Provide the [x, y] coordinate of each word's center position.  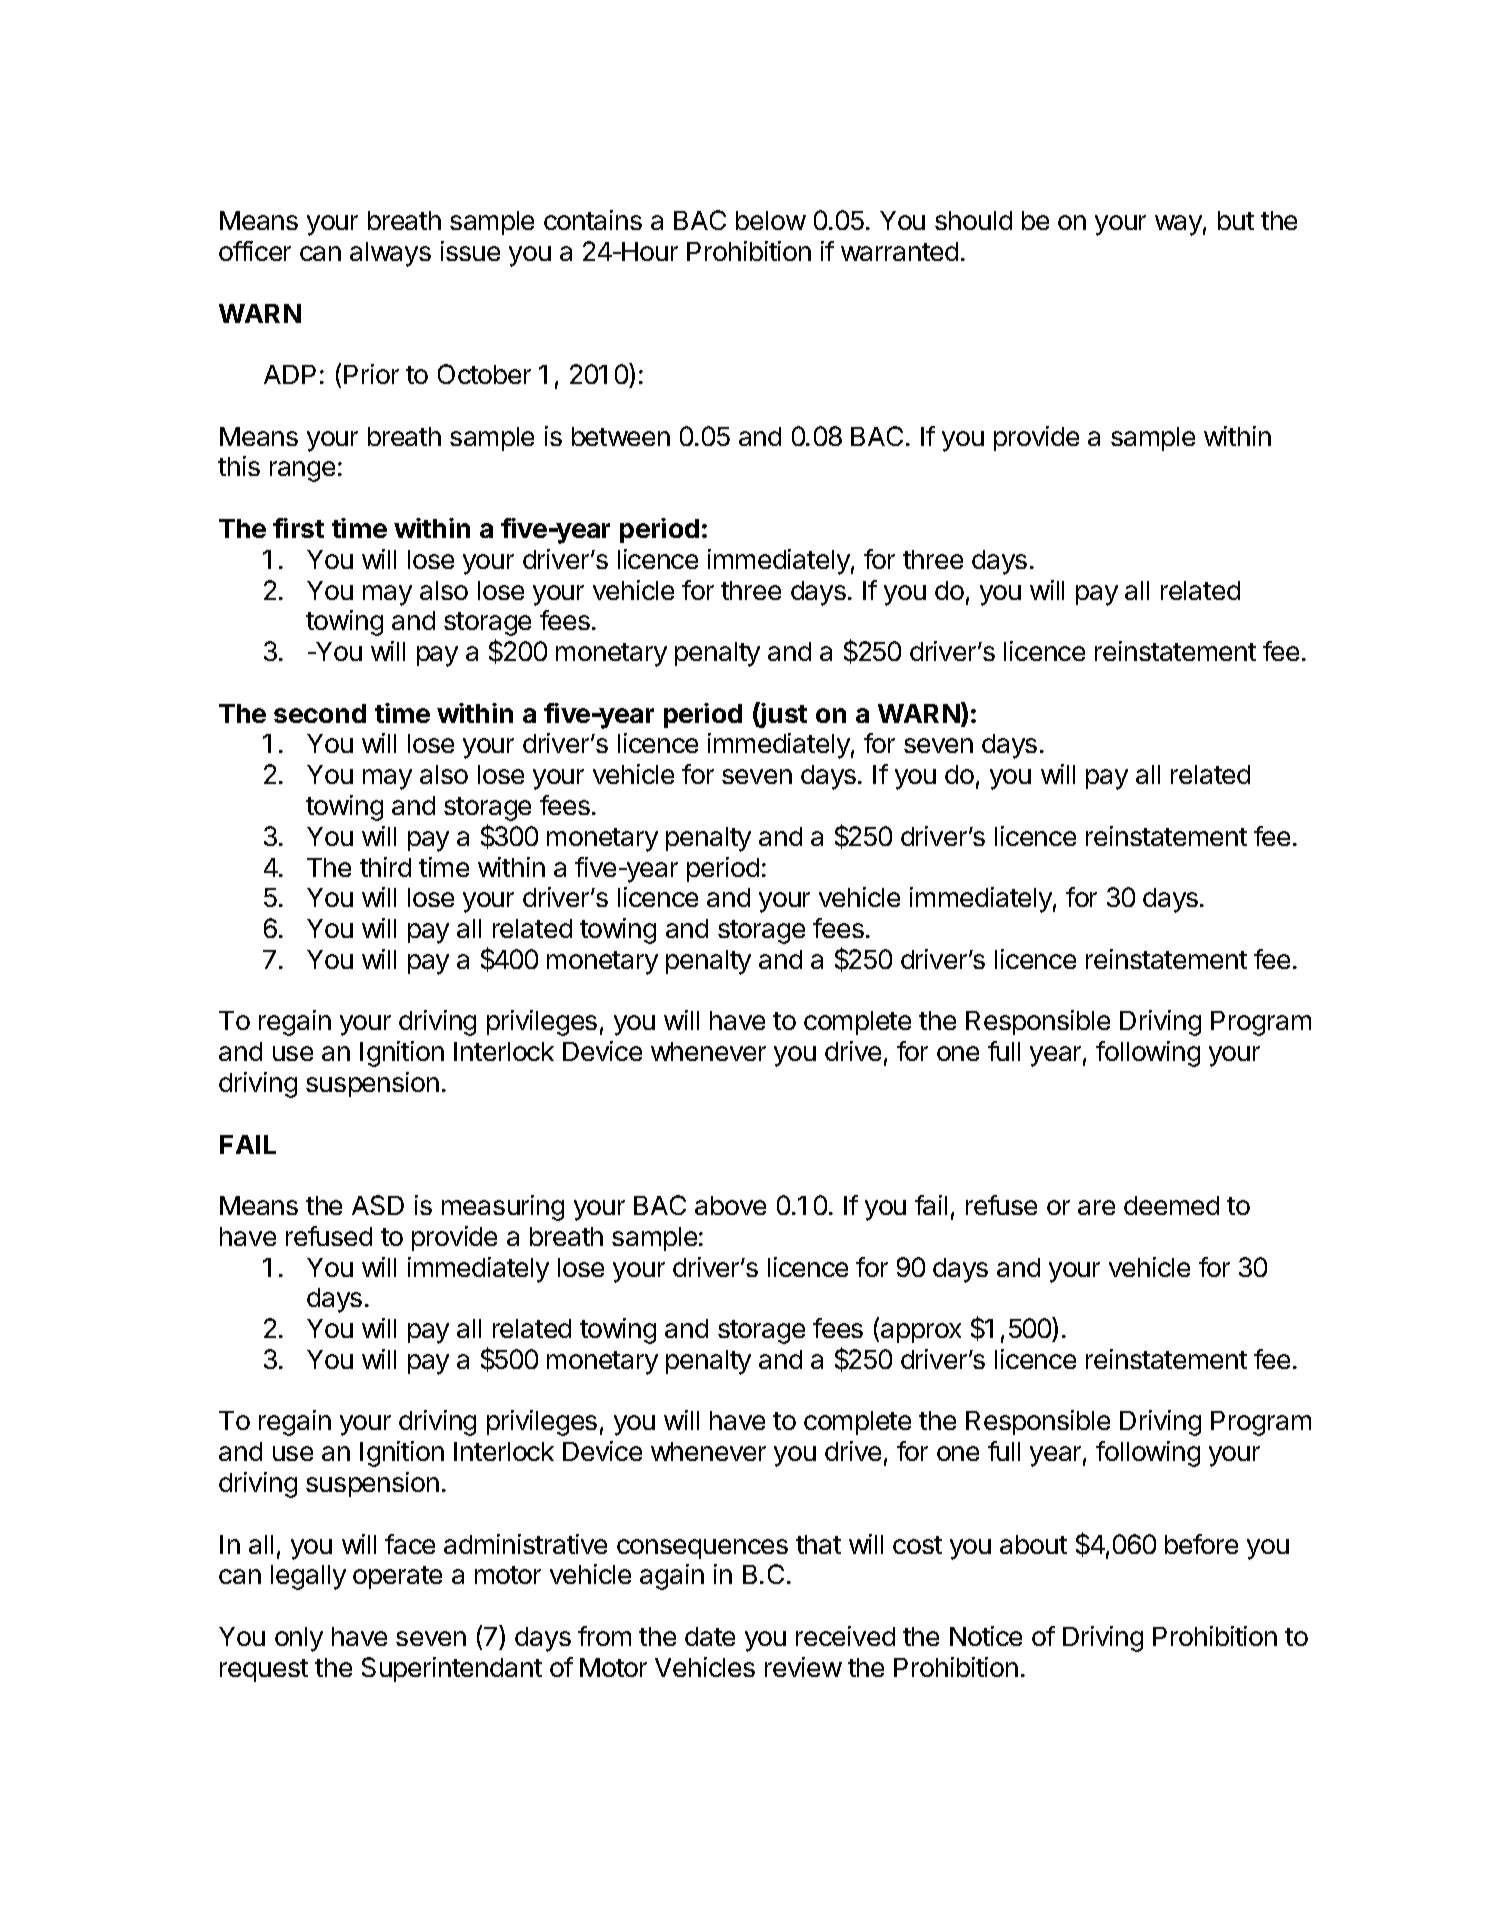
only [299, 1639]
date [710, 1636]
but [1236, 220]
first [298, 528]
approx [921, 1333]
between [621, 436]
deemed [1171, 1205]
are [1096, 1207]
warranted [899, 251]
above [730, 1205]
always [390, 254]
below [771, 220]
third [385, 867]
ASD [378, 1205]
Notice [986, 1636]
